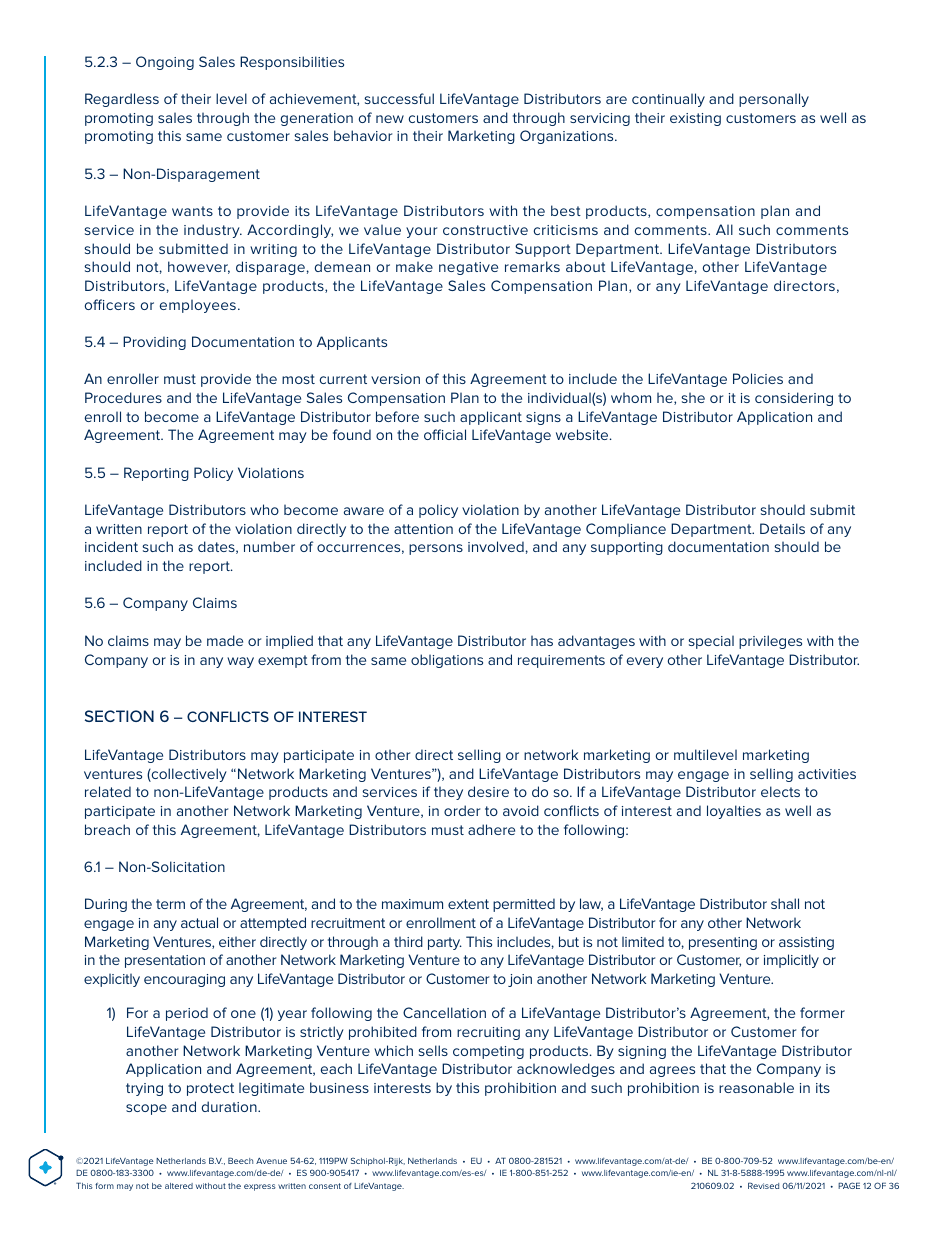 The image size is (952, 1233). I want to click on made, so click(225, 640).
